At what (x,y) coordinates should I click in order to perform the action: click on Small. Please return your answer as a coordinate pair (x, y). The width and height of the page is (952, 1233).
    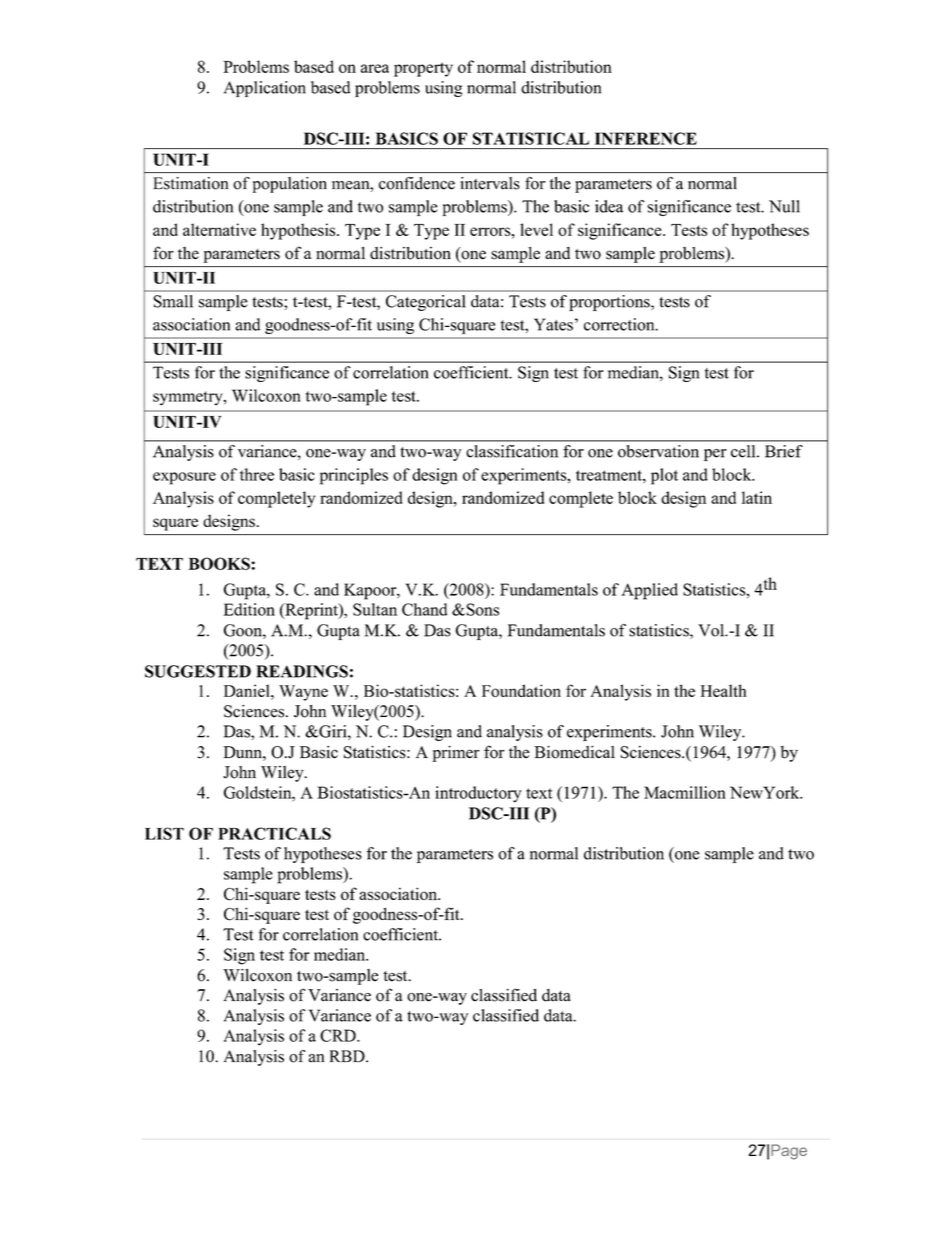
    Looking at the image, I should click on (173, 301).
